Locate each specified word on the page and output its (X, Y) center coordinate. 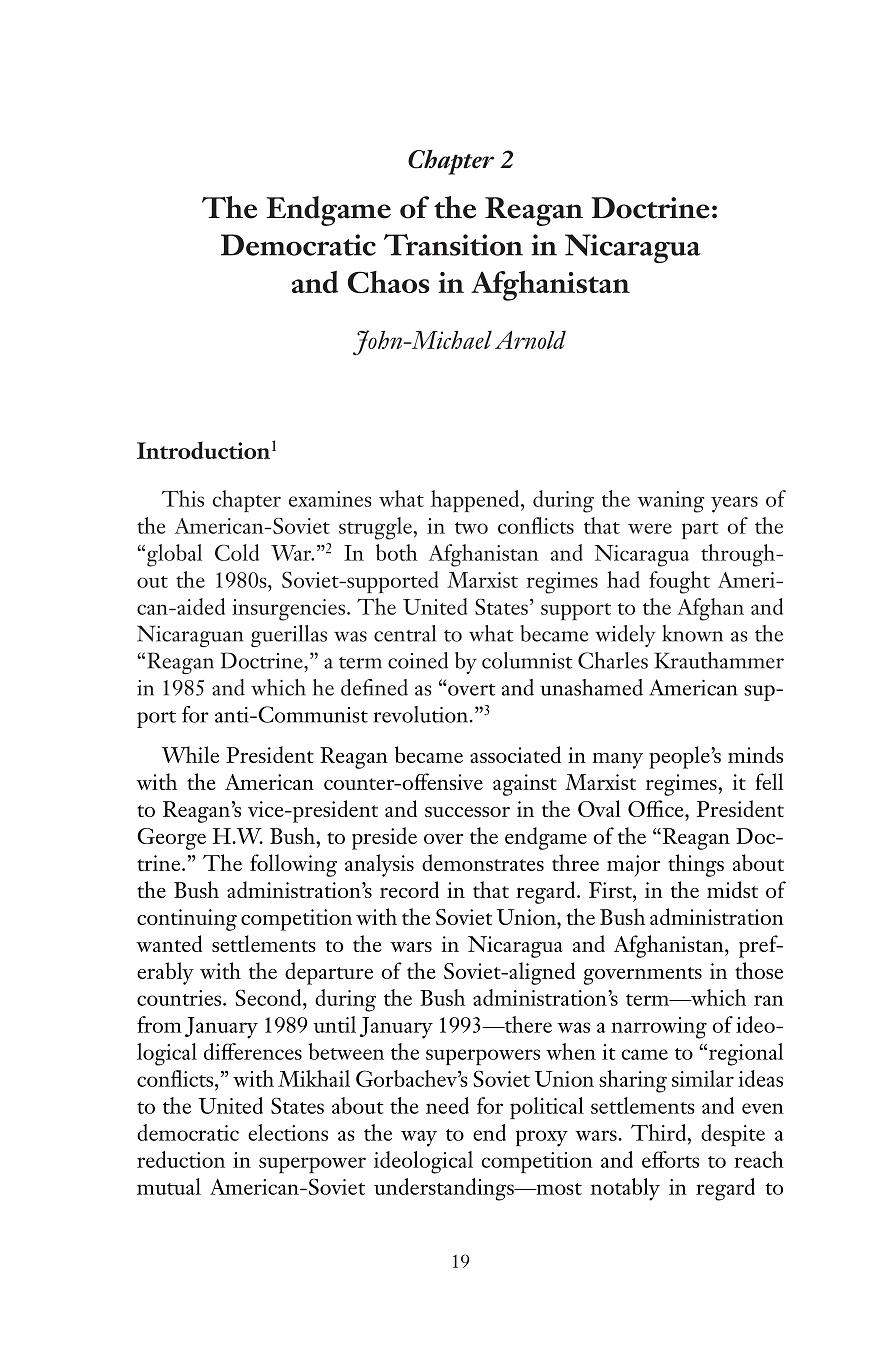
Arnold (530, 340)
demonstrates (483, 862)
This (183, 498)
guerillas (289, 636)
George (171, 839)
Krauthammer (719, 660)
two (471, 528)
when (571, 1051)
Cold (237, 552)
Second (269, 997)
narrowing (659, 1028)
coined (418, 660)
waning (670, 502)
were (650, 528)
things (696, 865)
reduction (181, 1159)
